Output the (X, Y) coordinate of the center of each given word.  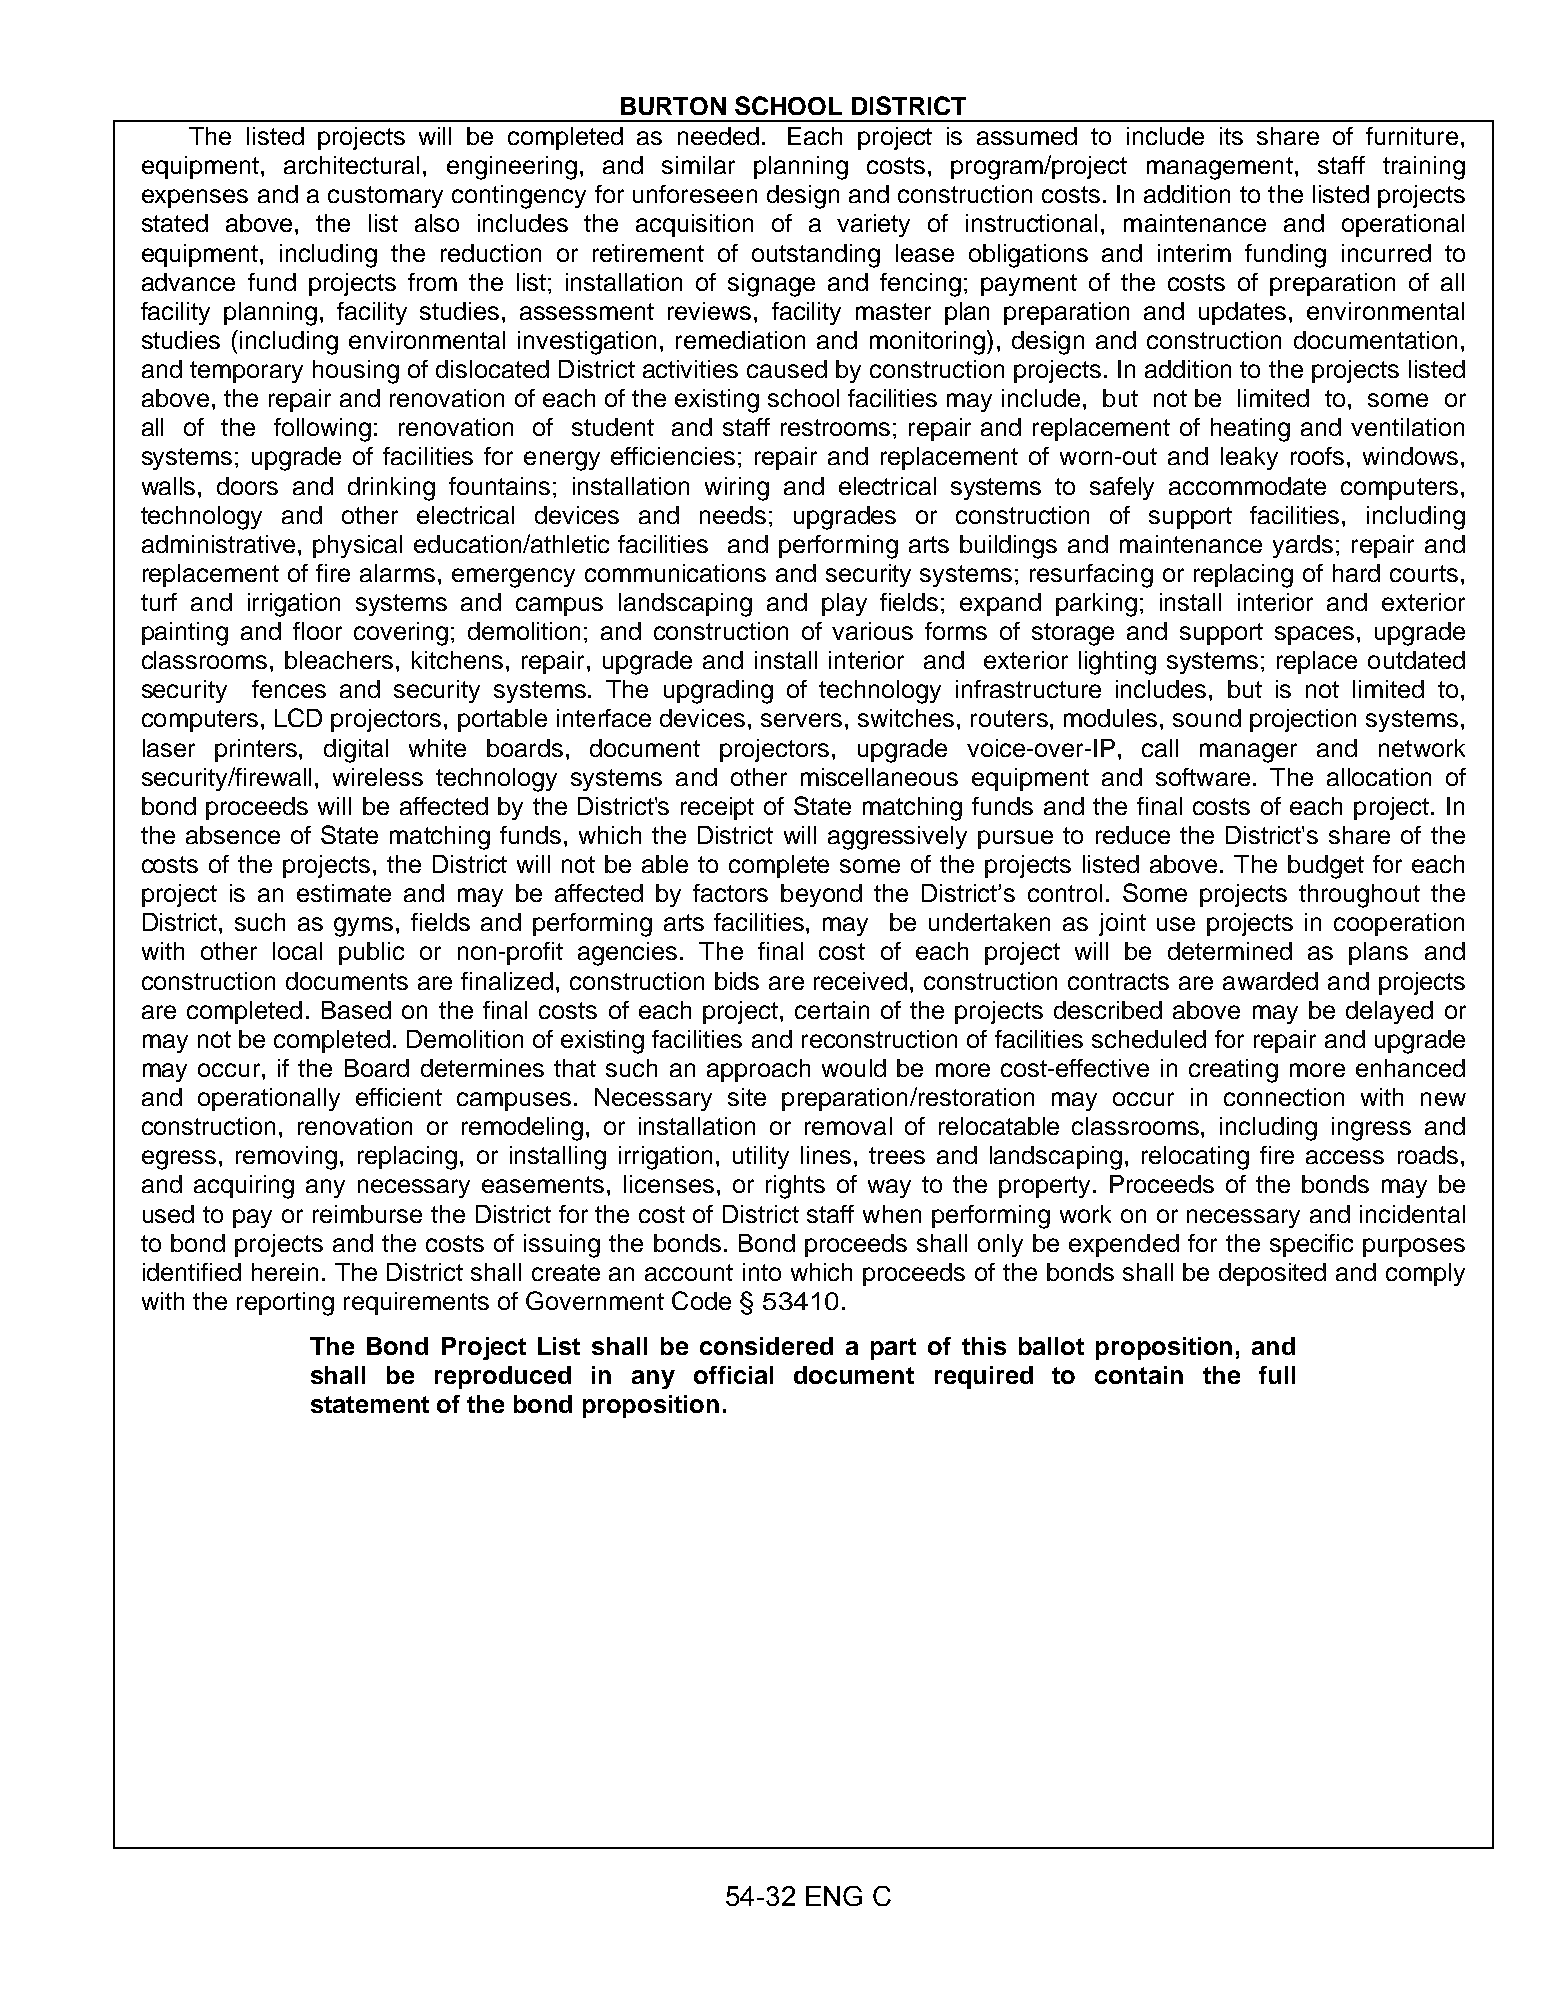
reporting (285, 1304)
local (297, 951)
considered (766, 1346)
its (1231, 136)
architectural (351, 165)
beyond (821, 895)
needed (718, 136)
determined (1230, 951)
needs (733, 515)
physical (357, 546)
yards (1303, 546)
